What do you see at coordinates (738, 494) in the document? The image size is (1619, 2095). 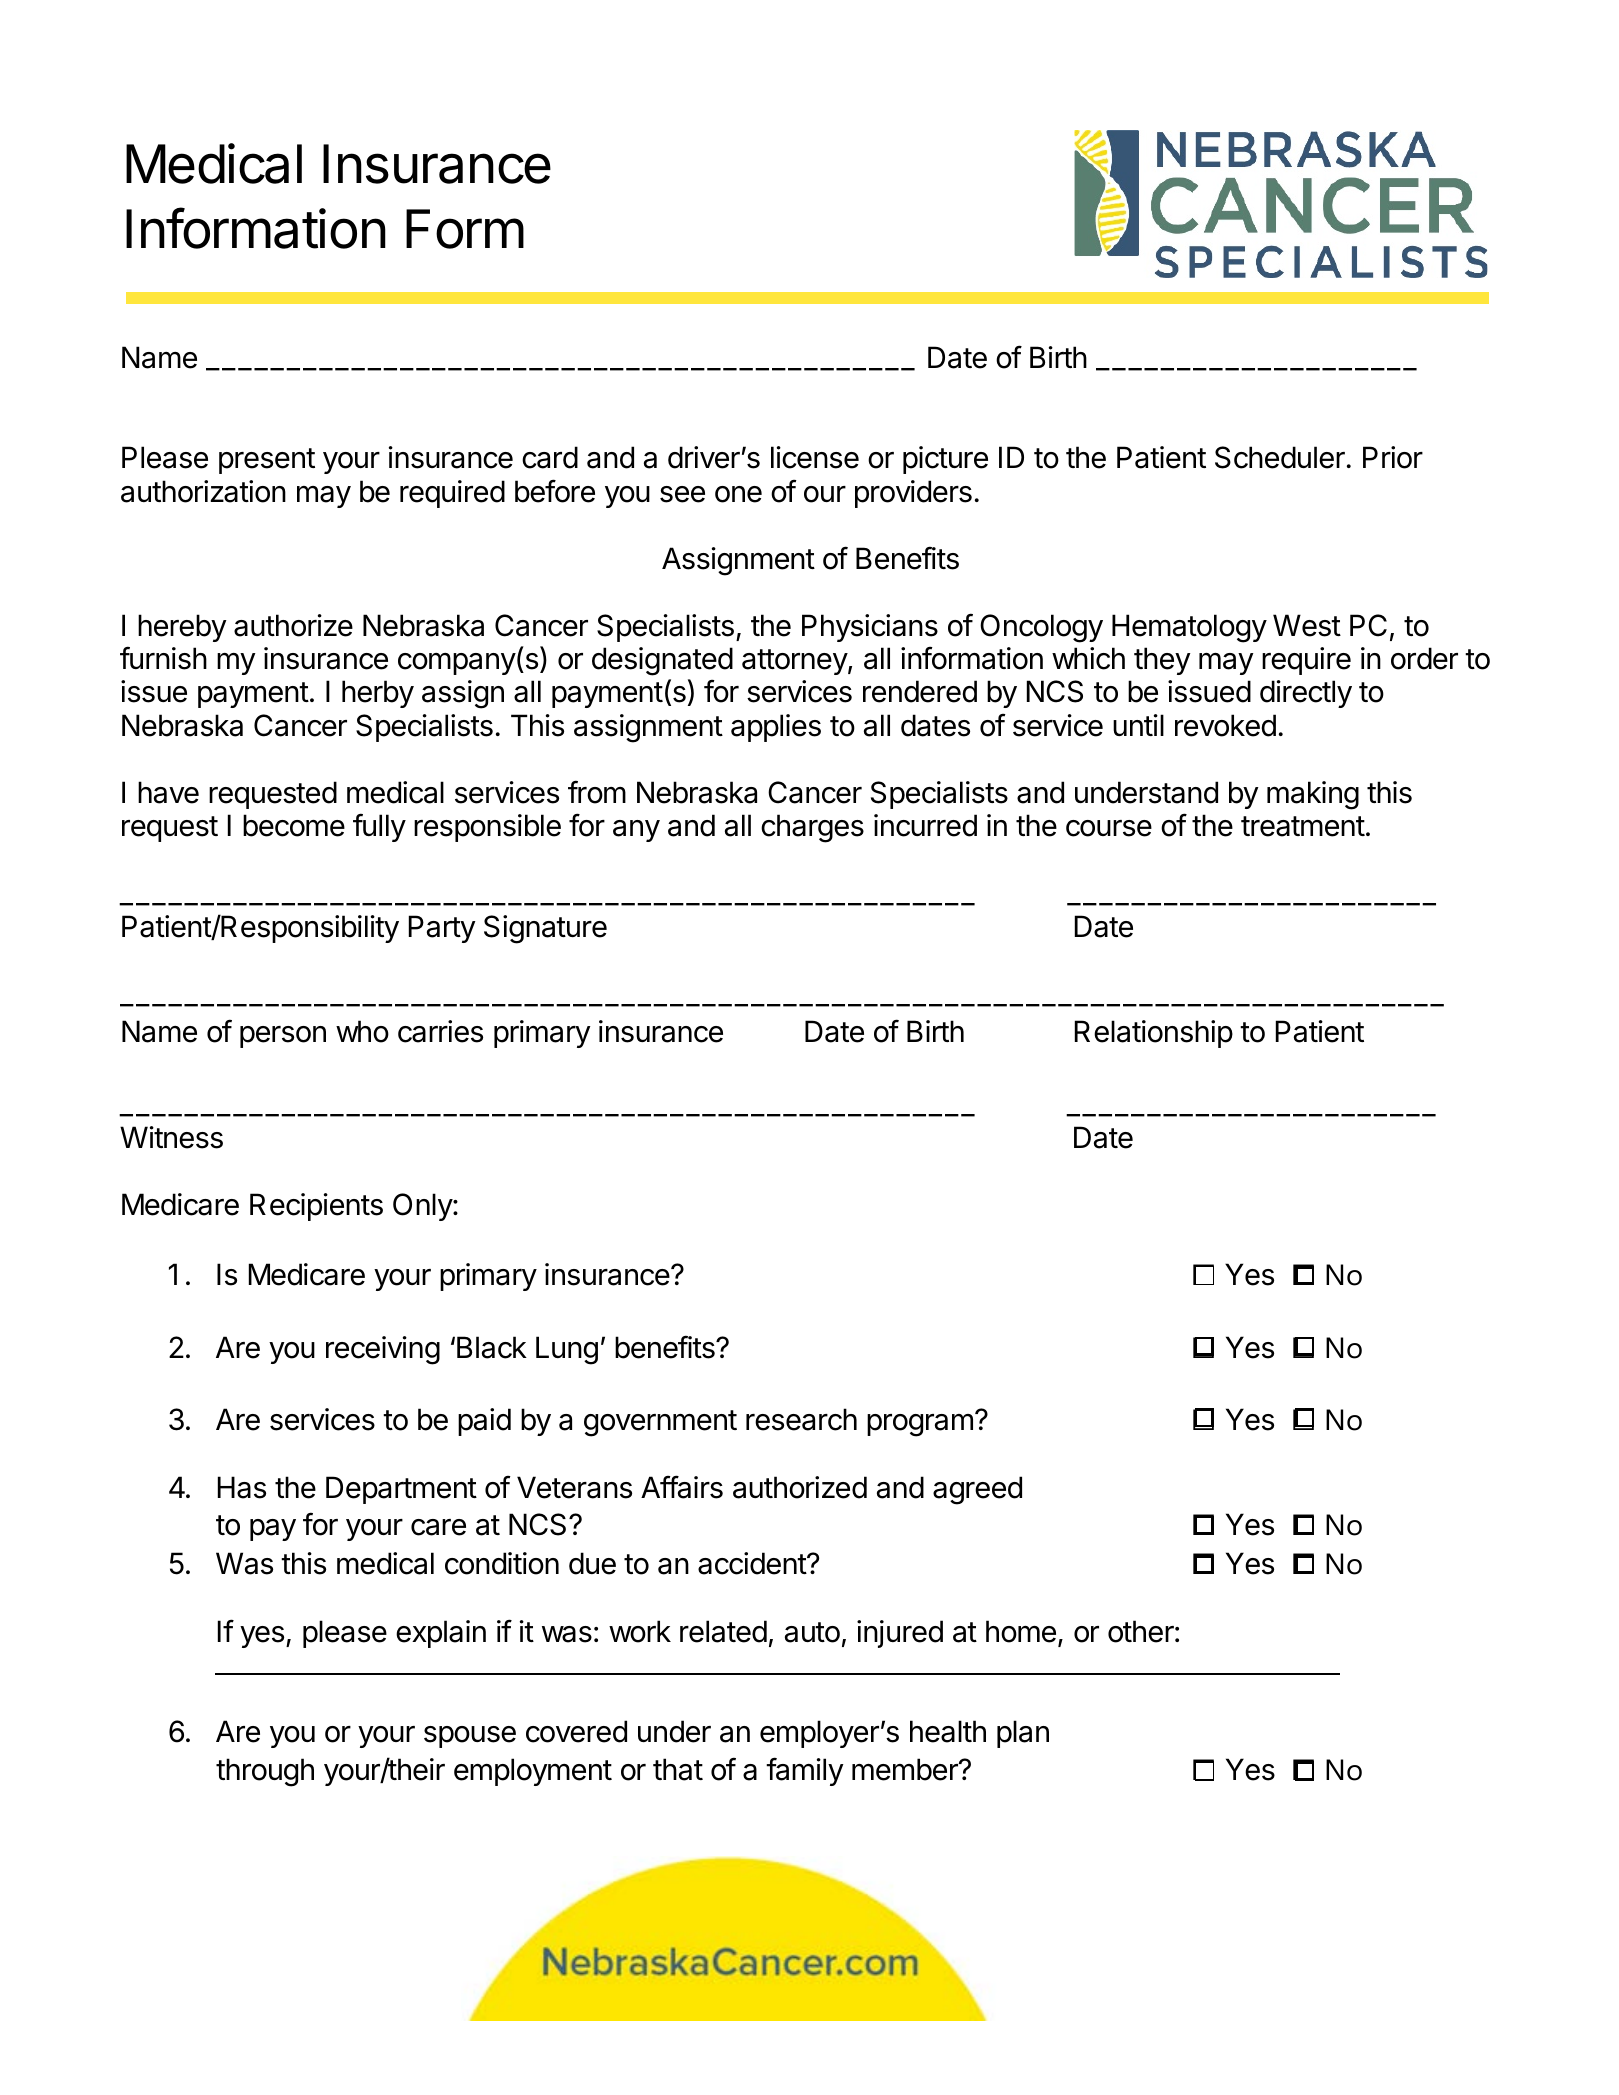 I see `one` at bounding box center [738, 494].
